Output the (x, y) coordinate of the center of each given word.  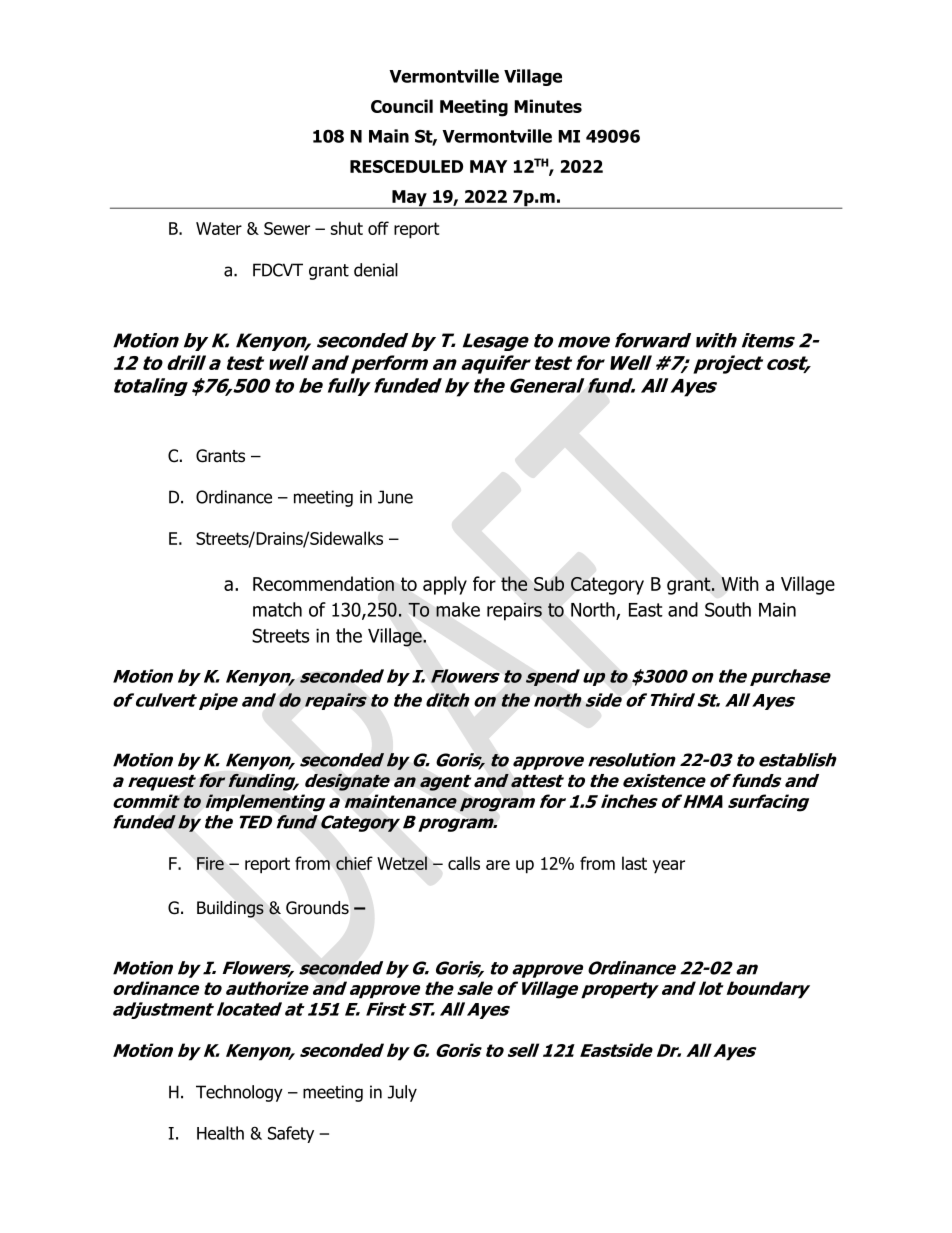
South (728, 609)
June (395, 497)
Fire (210, 863)
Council (402, 106)
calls (464, 863)
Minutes (548, 106)
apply (445, 585)
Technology (239, 1093)
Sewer (287, 228)
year (668, 867)
